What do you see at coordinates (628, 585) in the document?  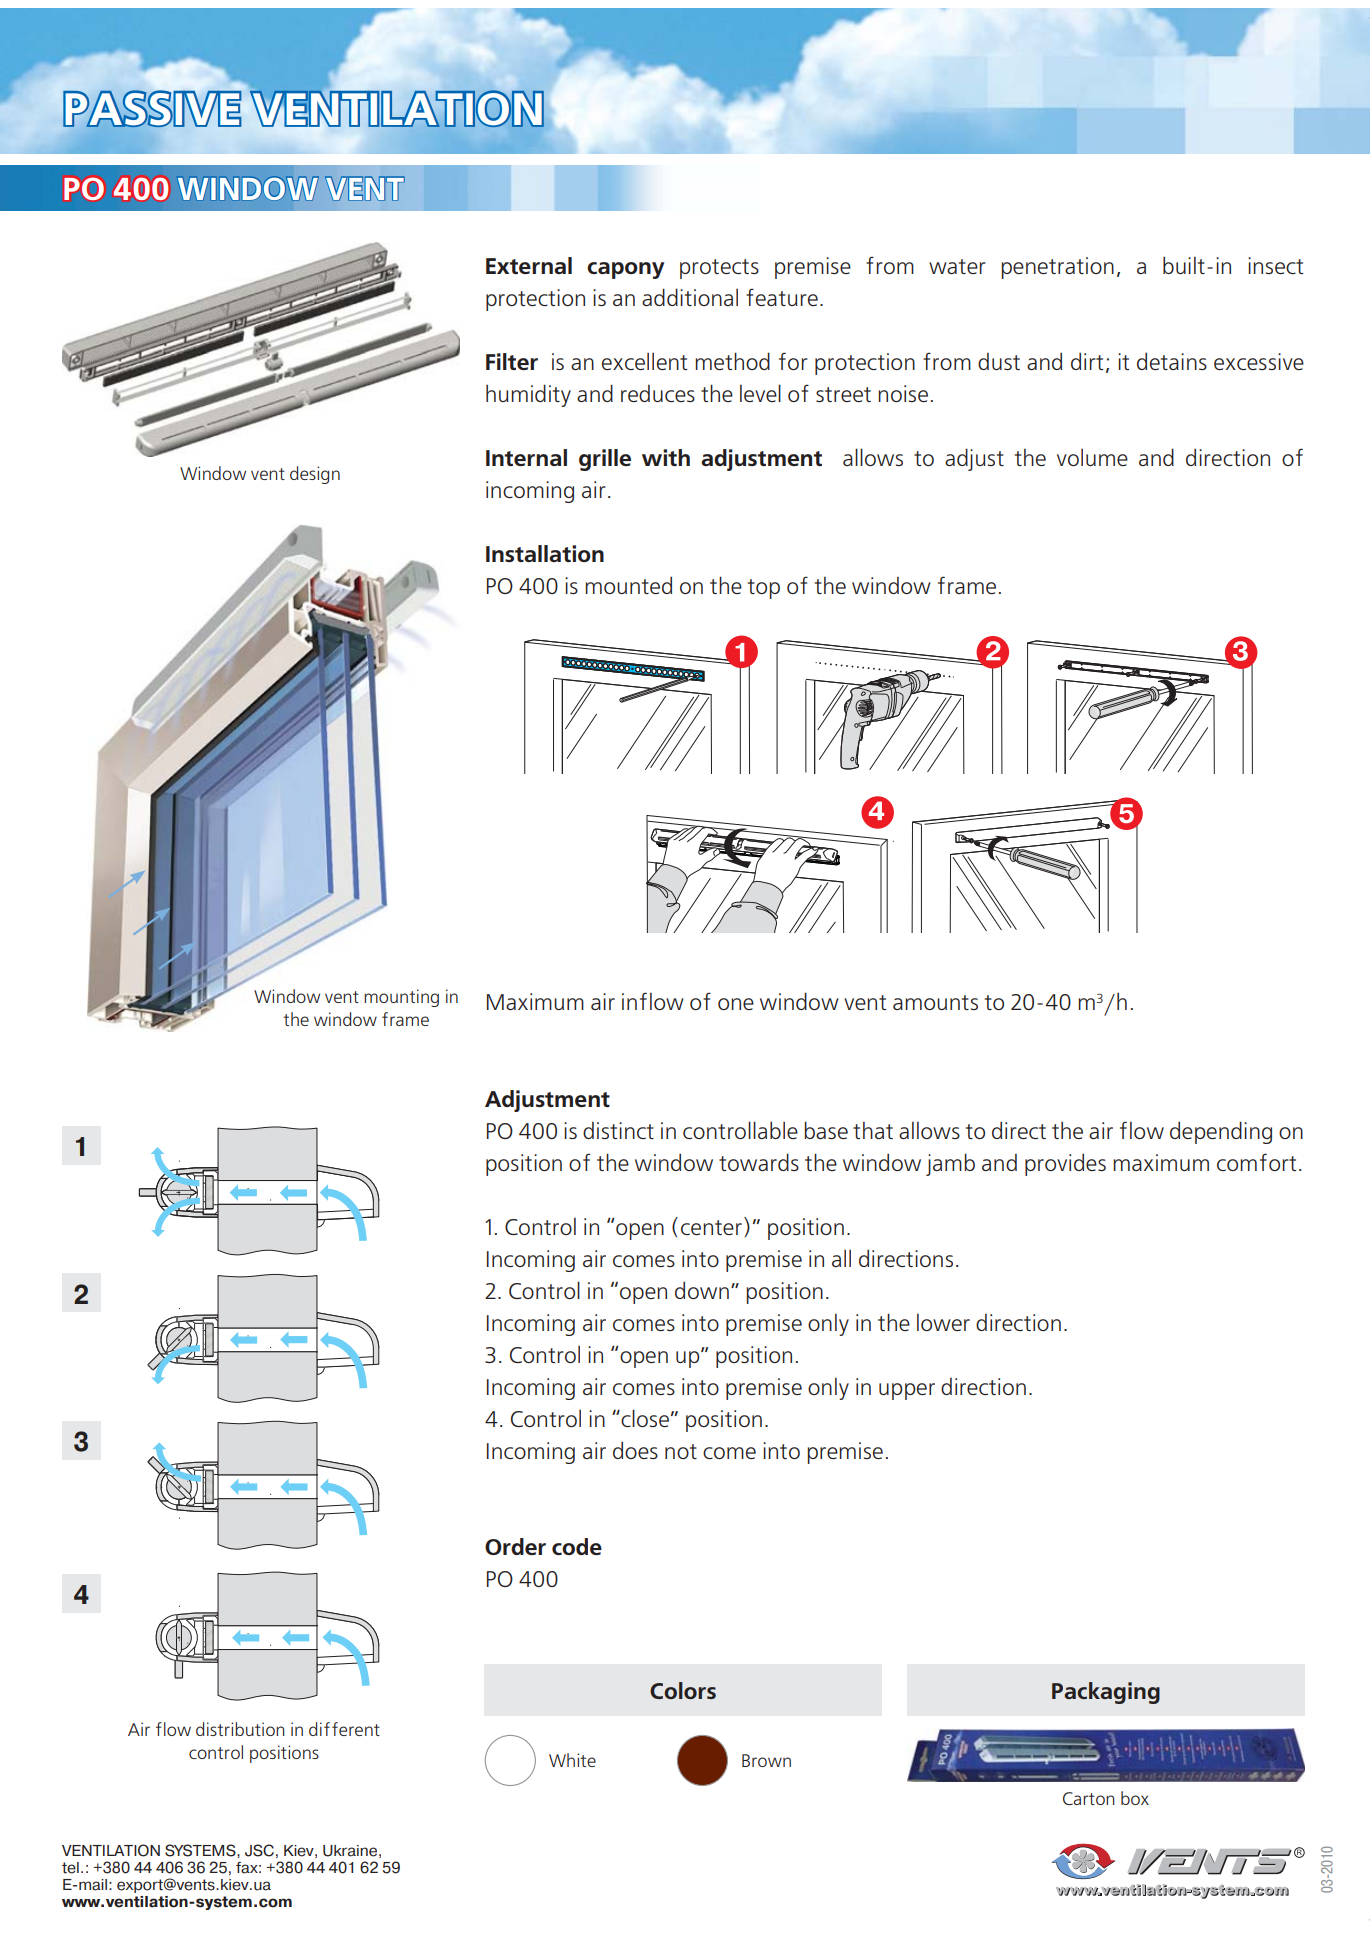 I see `mounted` at bounding box center [628, 585].
